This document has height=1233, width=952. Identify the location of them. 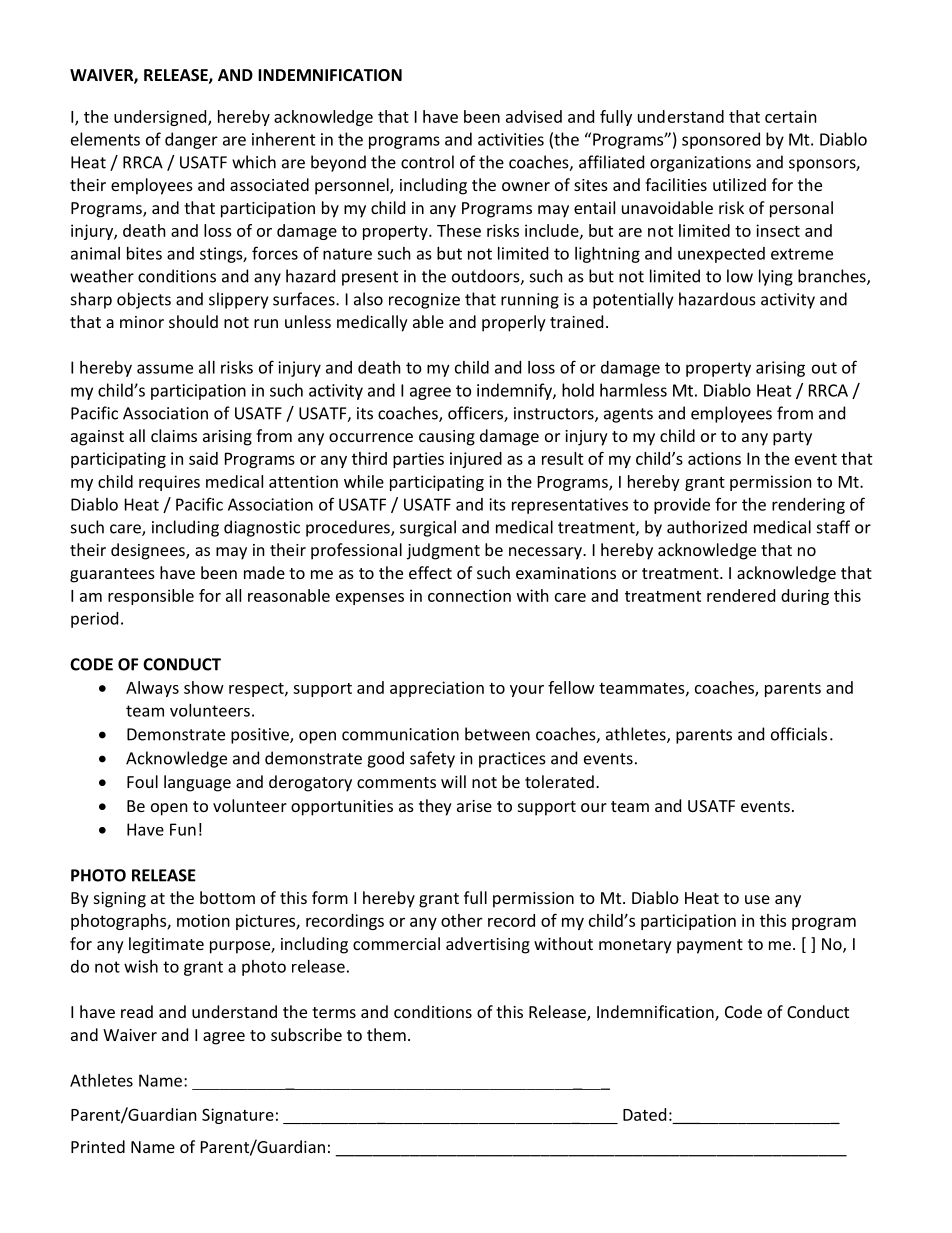
(386, 1034).
